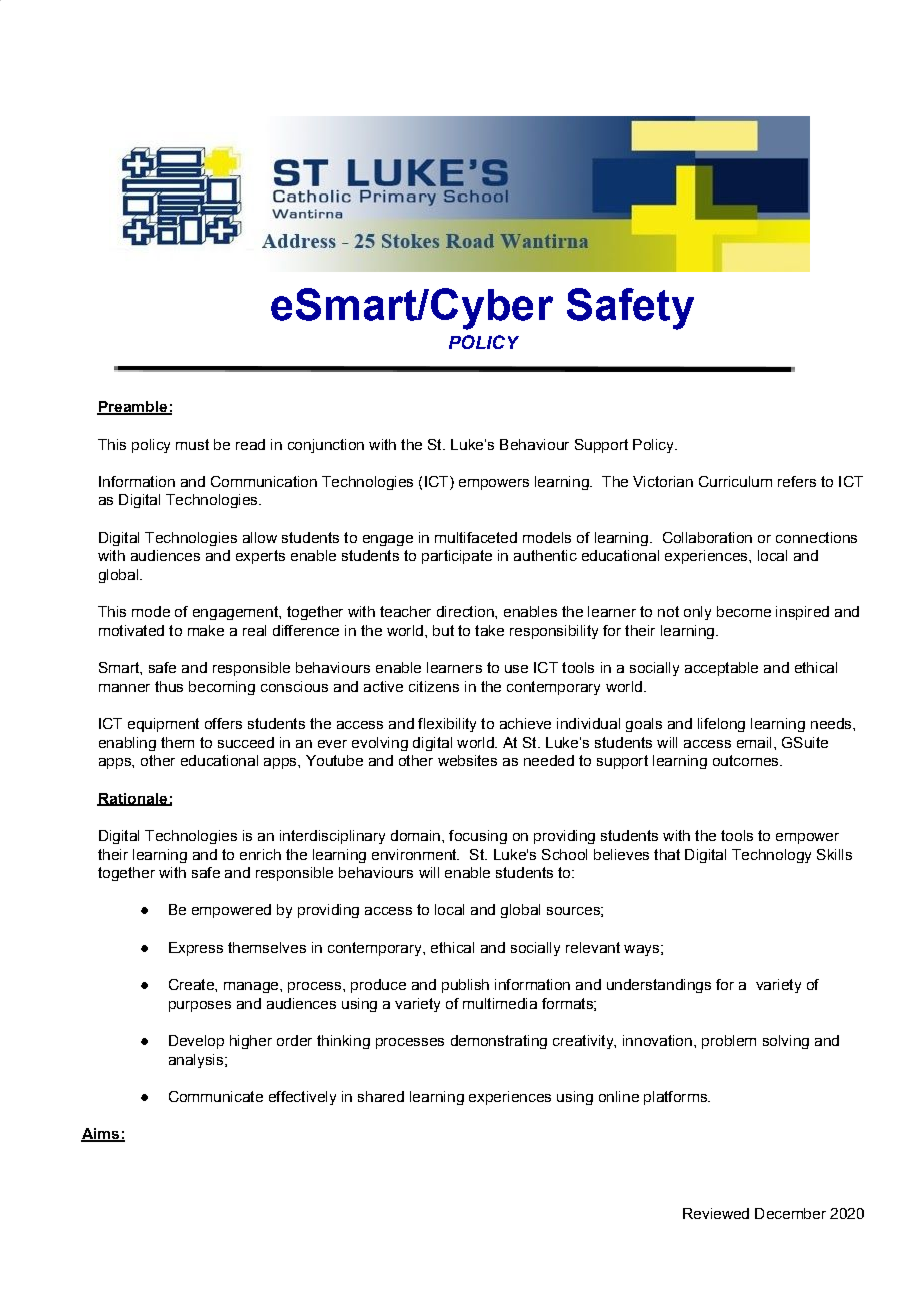 The image size is (924, 1308). What do you see at coordinates (771, 856) in the image?
I see `Technology` at bounding box center [771, 856].
